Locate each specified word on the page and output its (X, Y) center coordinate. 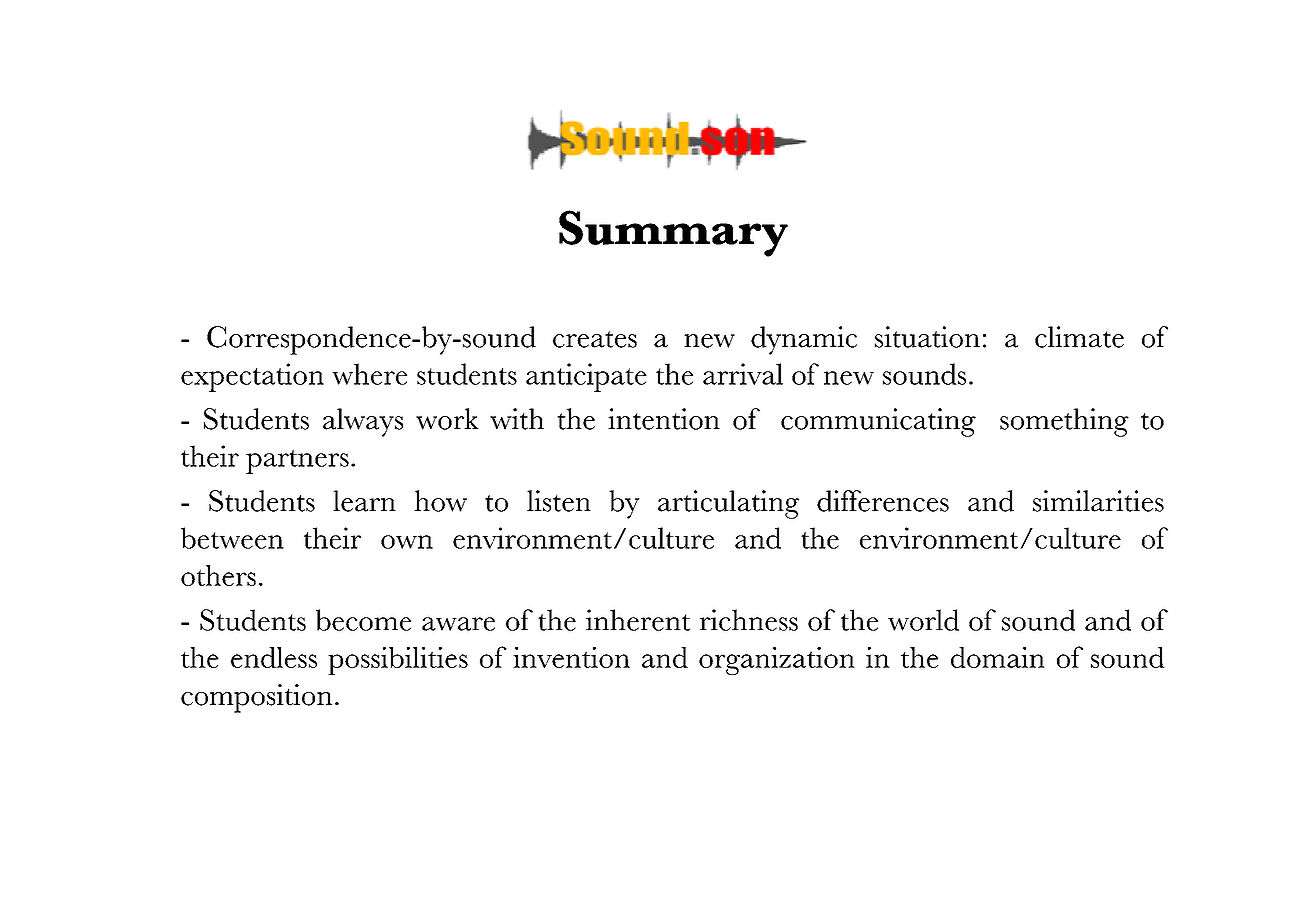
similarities (1098, 501)
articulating (728, 504)
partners (297, 462)
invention (571, 657)
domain (998, 657)
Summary (673, 233)
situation (927, 337)
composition (256, 698)
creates (595, 339)
